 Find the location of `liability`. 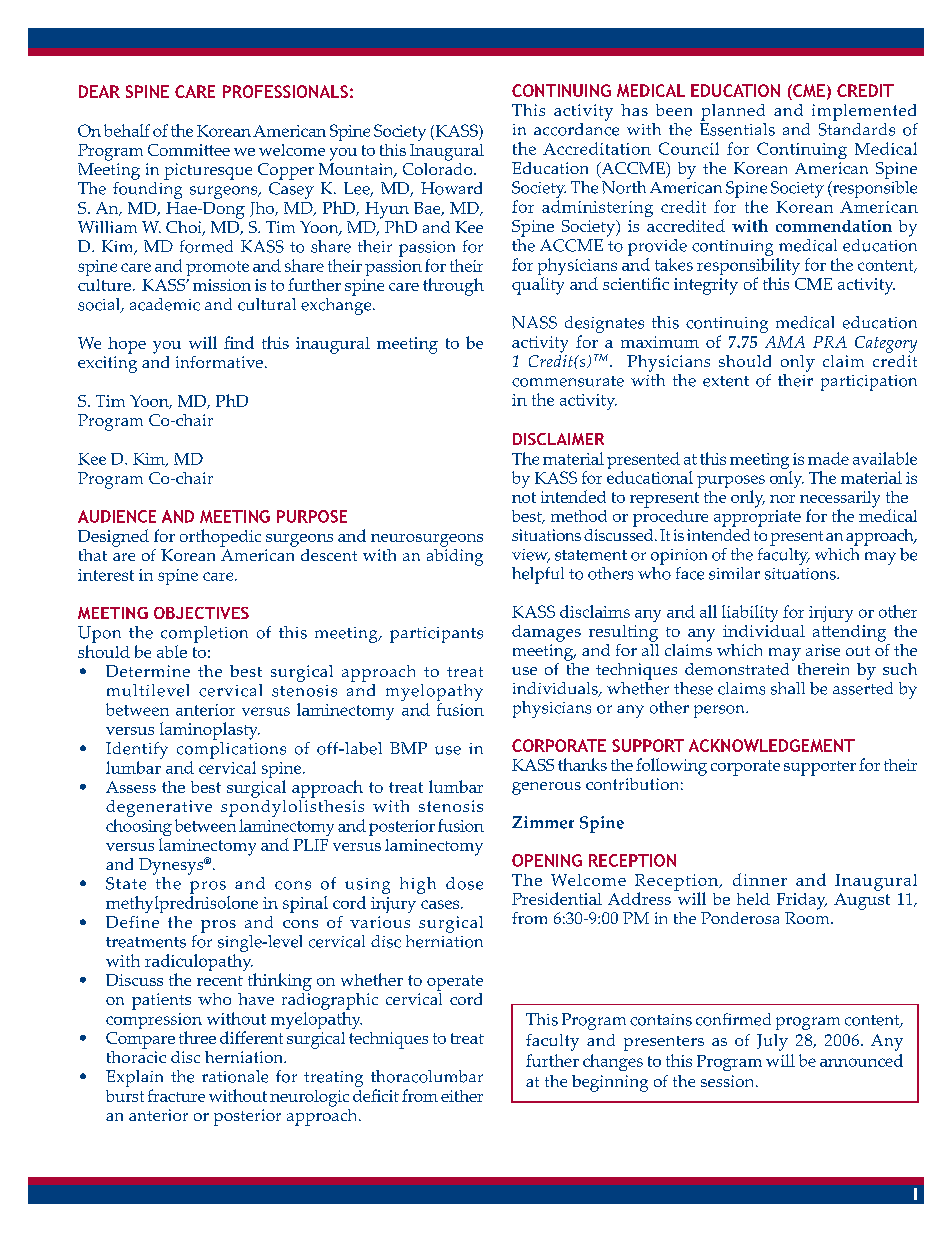

liability is located at coordinates (750, 613).
